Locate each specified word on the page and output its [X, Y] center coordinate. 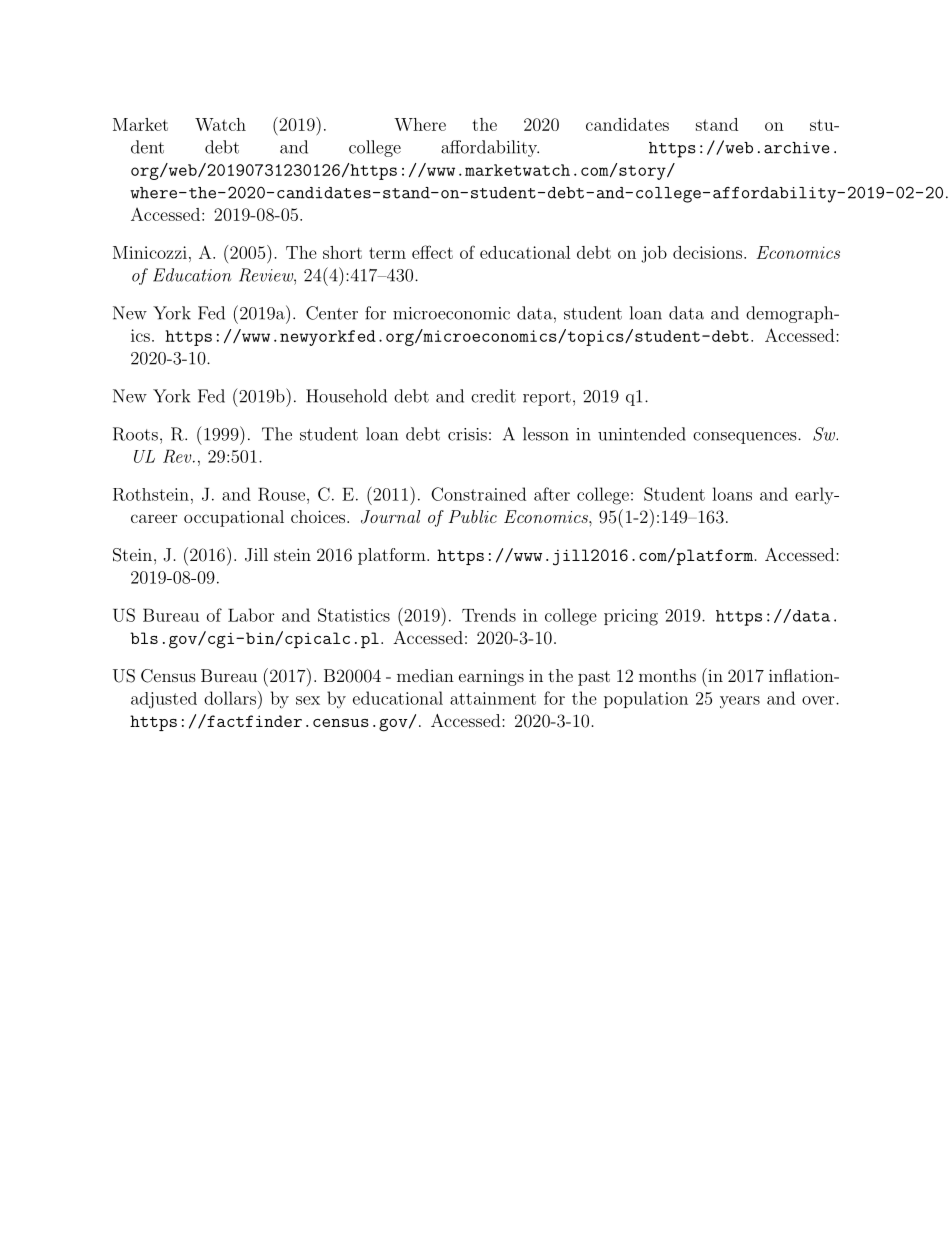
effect [432, 252]
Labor [251, 615]
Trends [489, 615]
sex [308, 700]
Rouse [281, 494]
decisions [707, 252]
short [342, 252]
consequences [744, 438]
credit [493, 396]
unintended [642, 434]
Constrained [478, 494]
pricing [631, 617]
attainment [493, 698]
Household [346, 396]
